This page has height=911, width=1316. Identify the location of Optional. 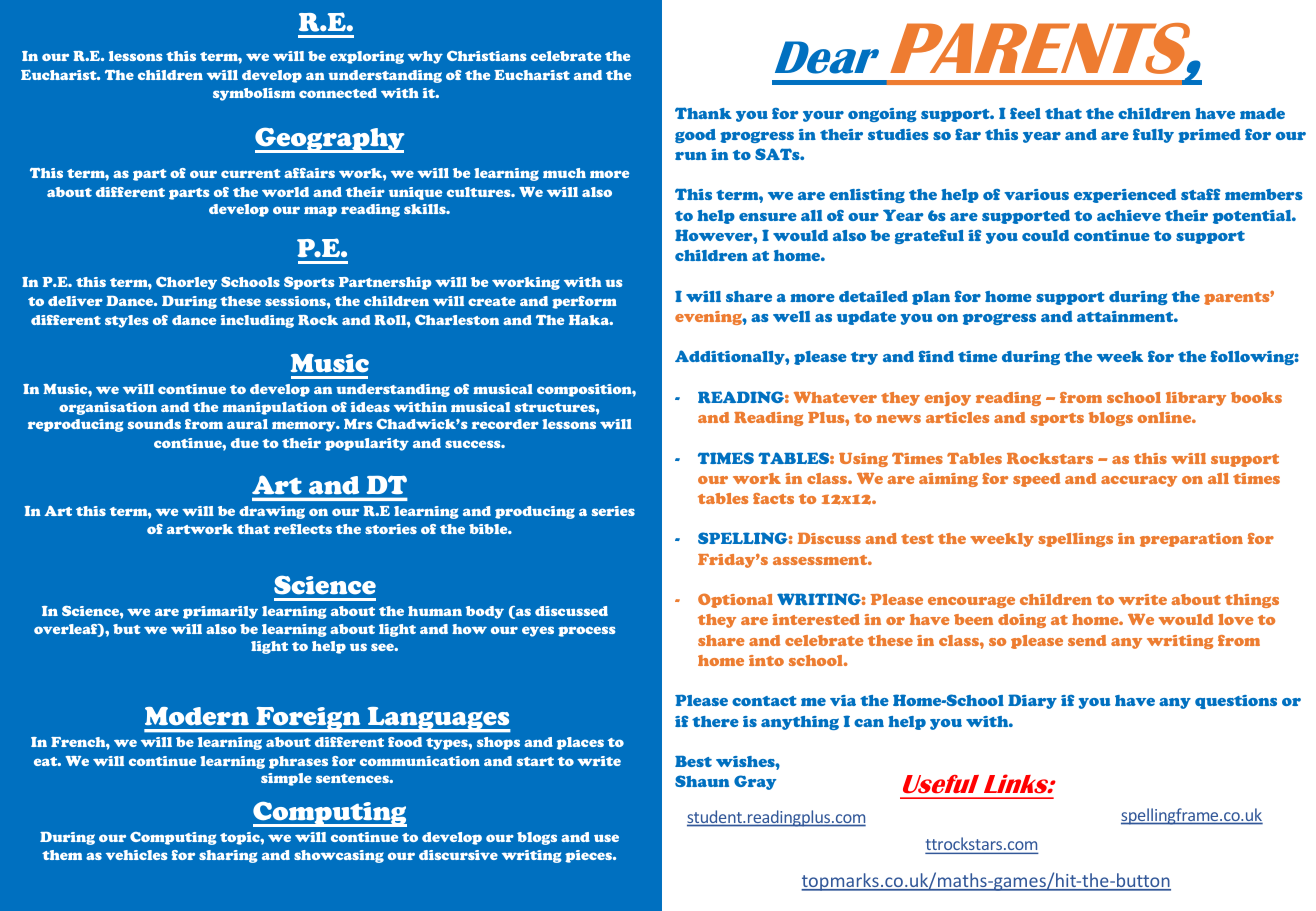
(735, 600).
